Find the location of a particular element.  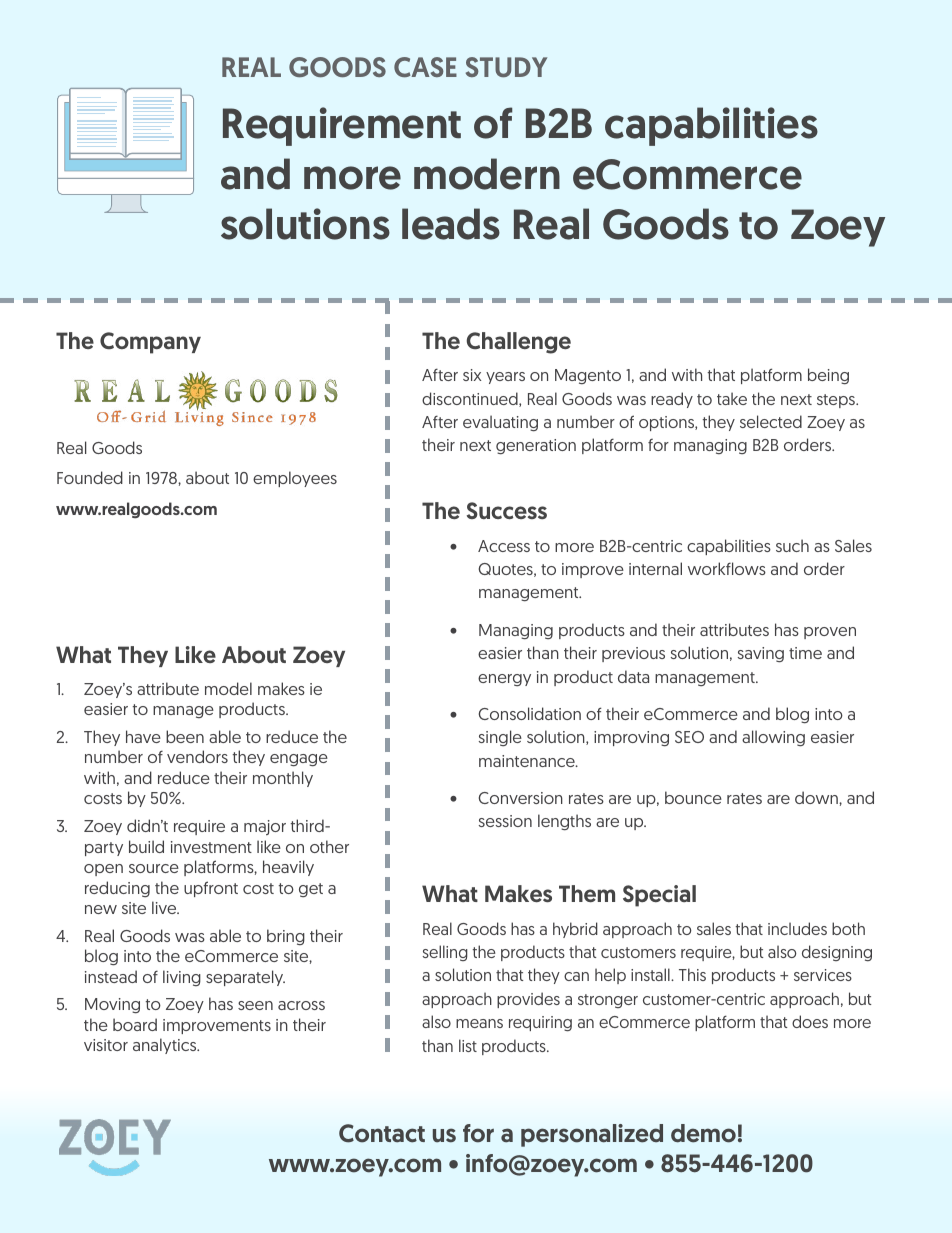

demo is located at coordinates (703, 1133).
